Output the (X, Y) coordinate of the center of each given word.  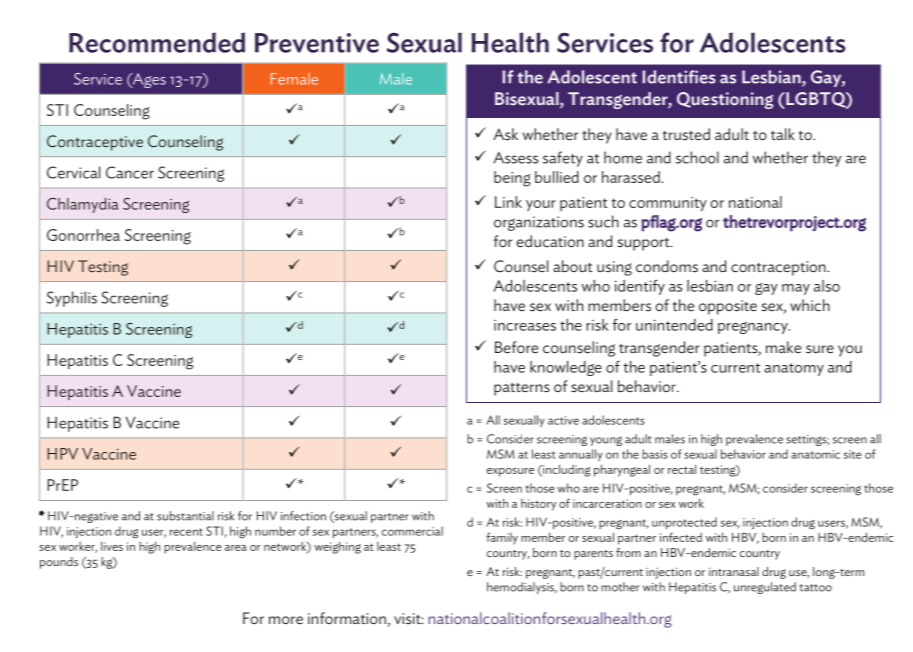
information (348, 619)
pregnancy (754, 328)
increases (525, 325)
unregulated (765, 588)
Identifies (679, 77)
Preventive (317, 43)
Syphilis (72, 299)
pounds (59, 563)
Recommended (157, 42)
